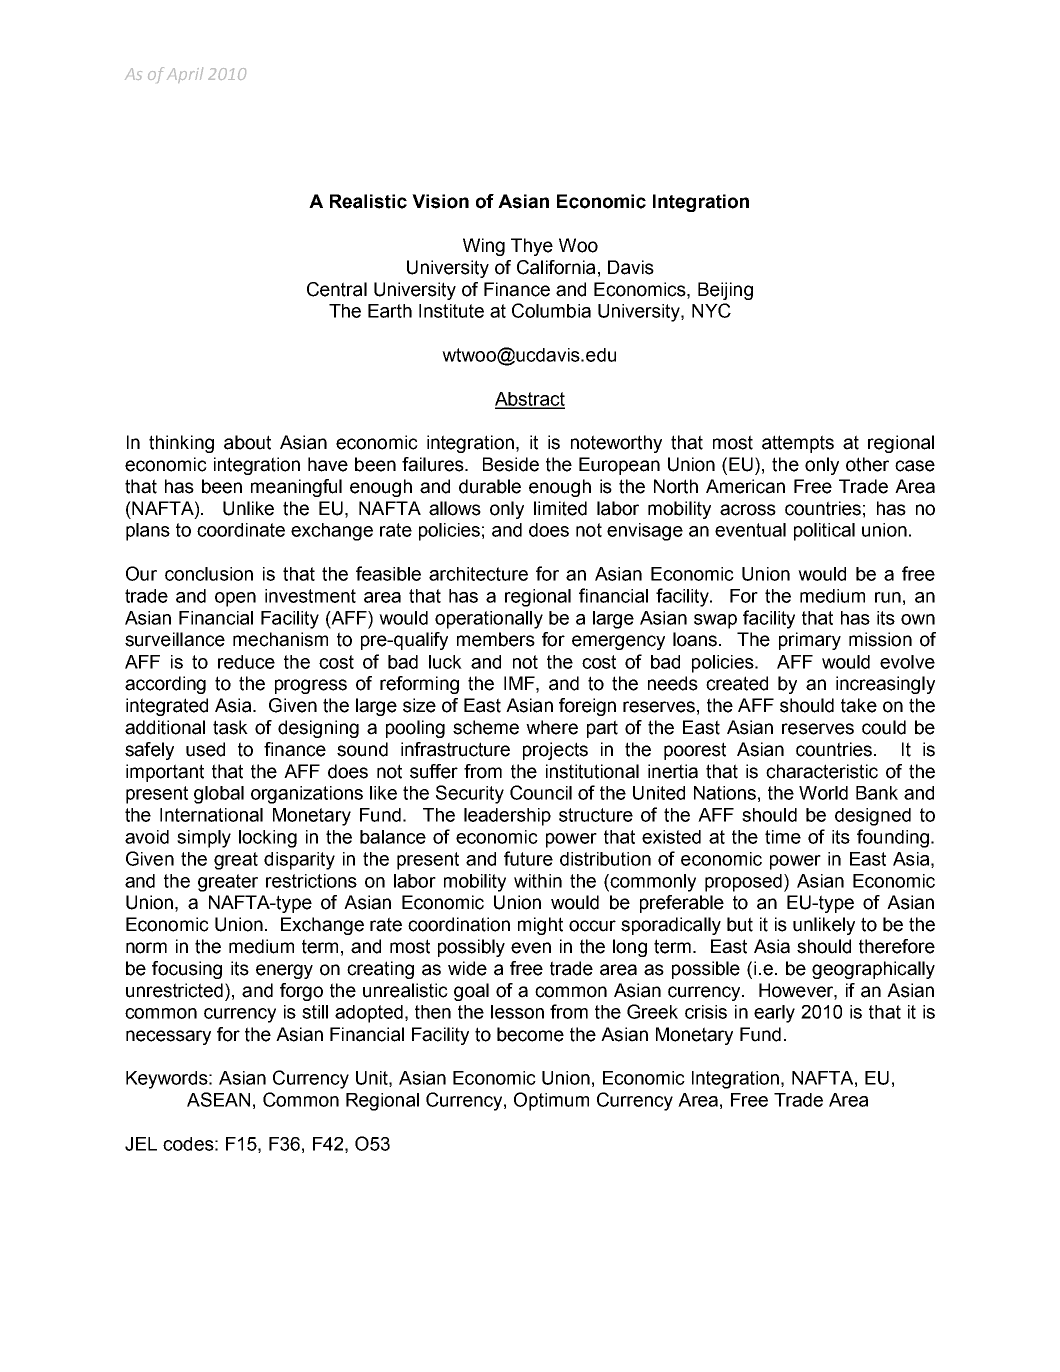 This screenshot has height=1372, width=1060. Describe the element at coordinates (440, 201) in the screenshot. I see `Vision` at that location.
